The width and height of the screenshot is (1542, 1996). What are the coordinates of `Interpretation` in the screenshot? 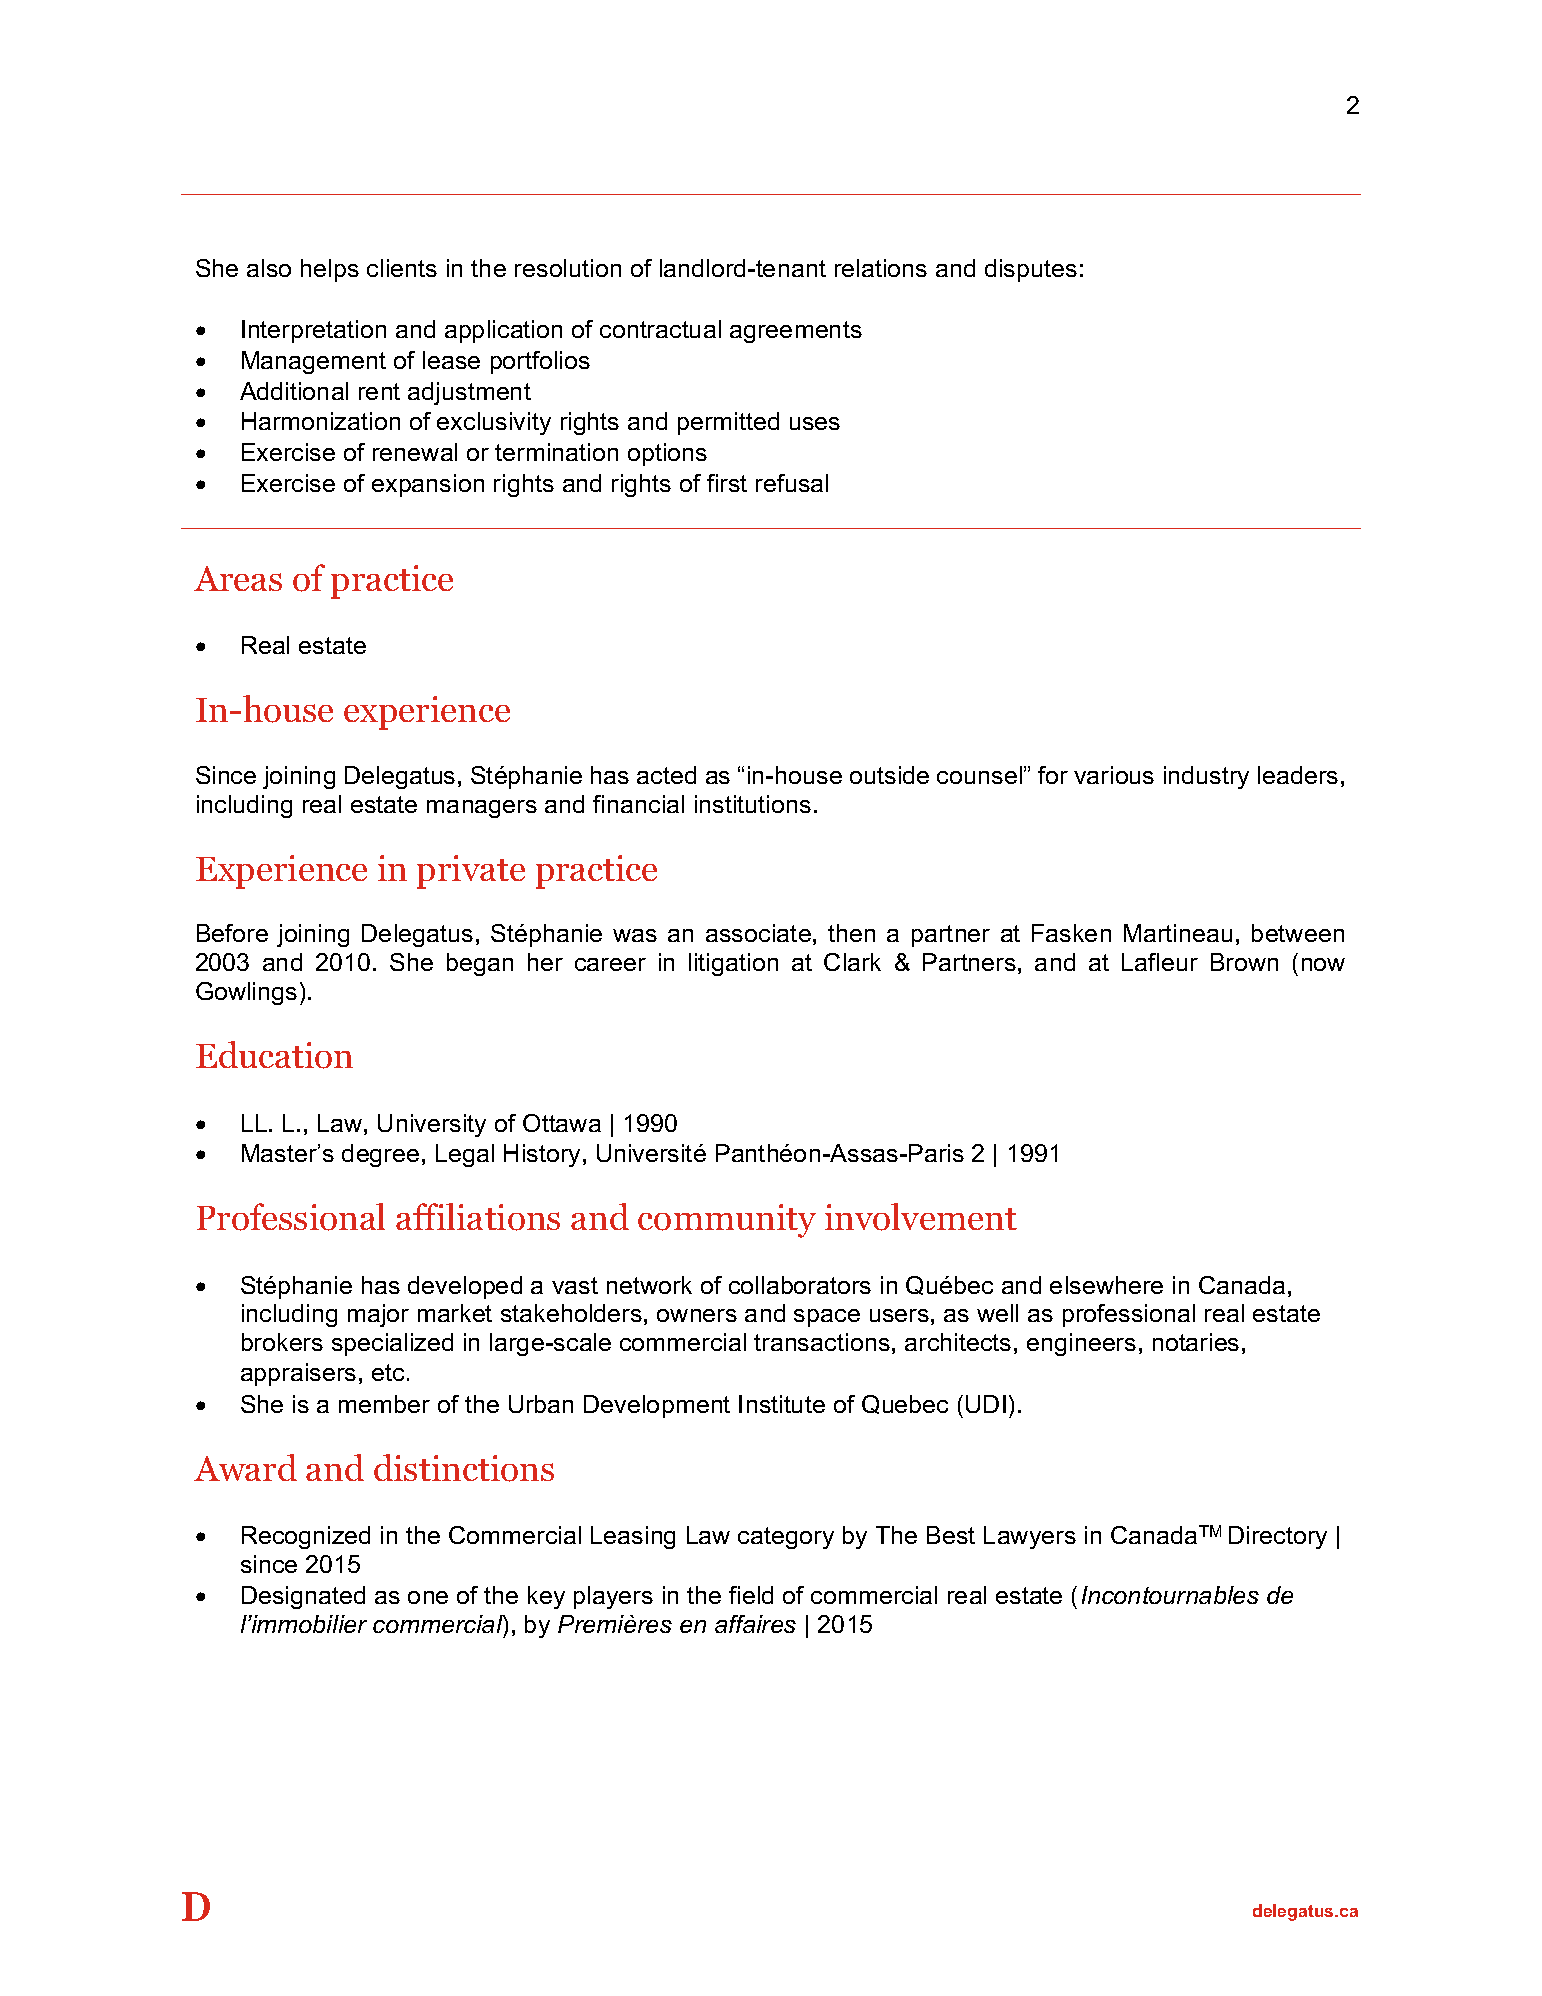 It's located at (314, 331).
